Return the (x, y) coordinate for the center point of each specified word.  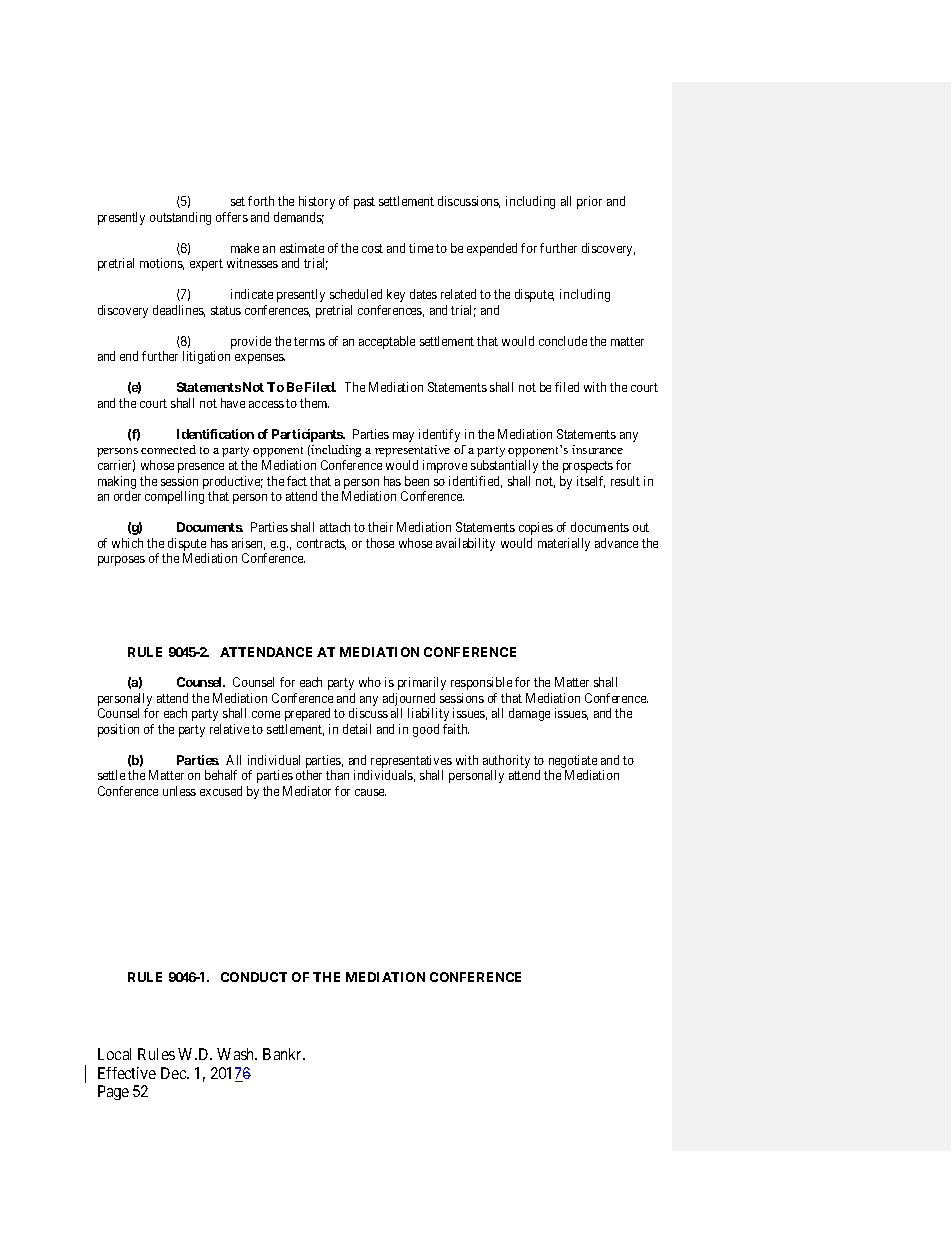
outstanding (180, 218)
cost (372, 248)
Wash (237, 1054)
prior (589, 202)
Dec (174, 1073)
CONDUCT (254, 977)
